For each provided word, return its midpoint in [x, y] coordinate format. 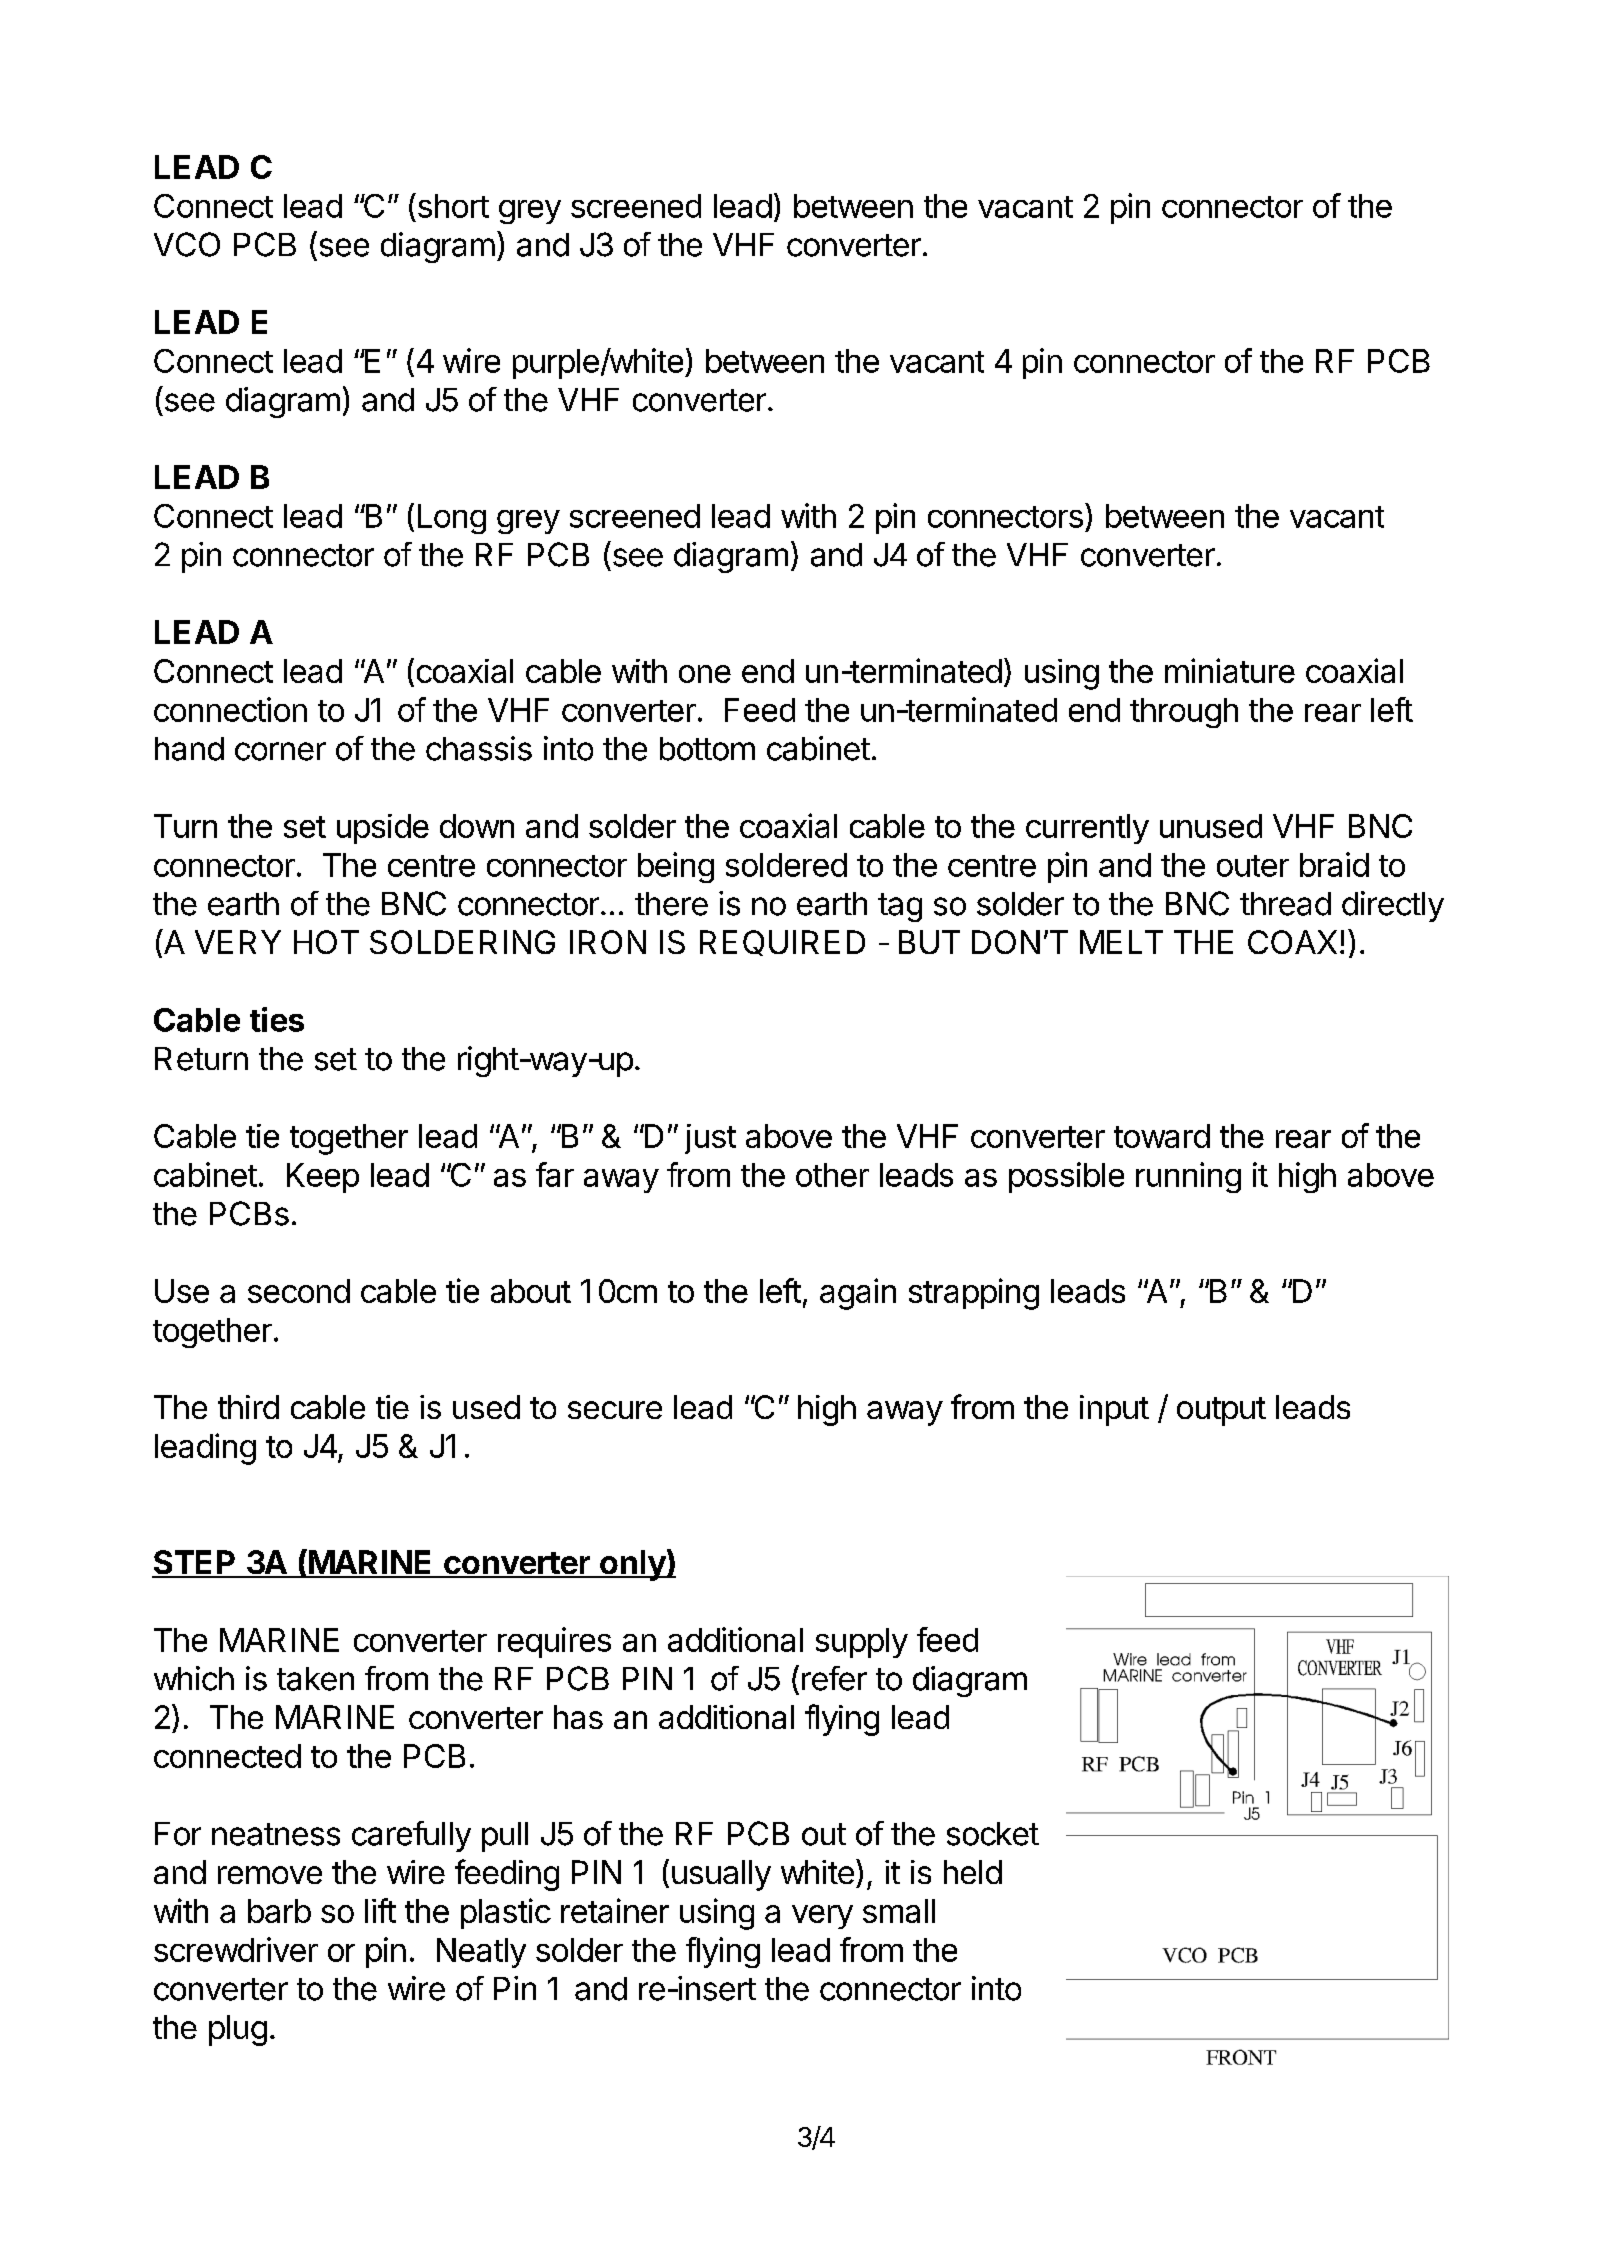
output [1221, 1411]
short [452, 205]
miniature [1230, 670]
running [1188, 1177]
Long [452, 519]
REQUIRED [782, 943]
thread [1285, 904]
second [299, 1291]
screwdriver [236, 1949]
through [1184, 713]
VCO [187, 244]
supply [862, 1643]
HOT [326, 942]
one [705, 674]
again [858, 1294]
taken [315, 1679]
